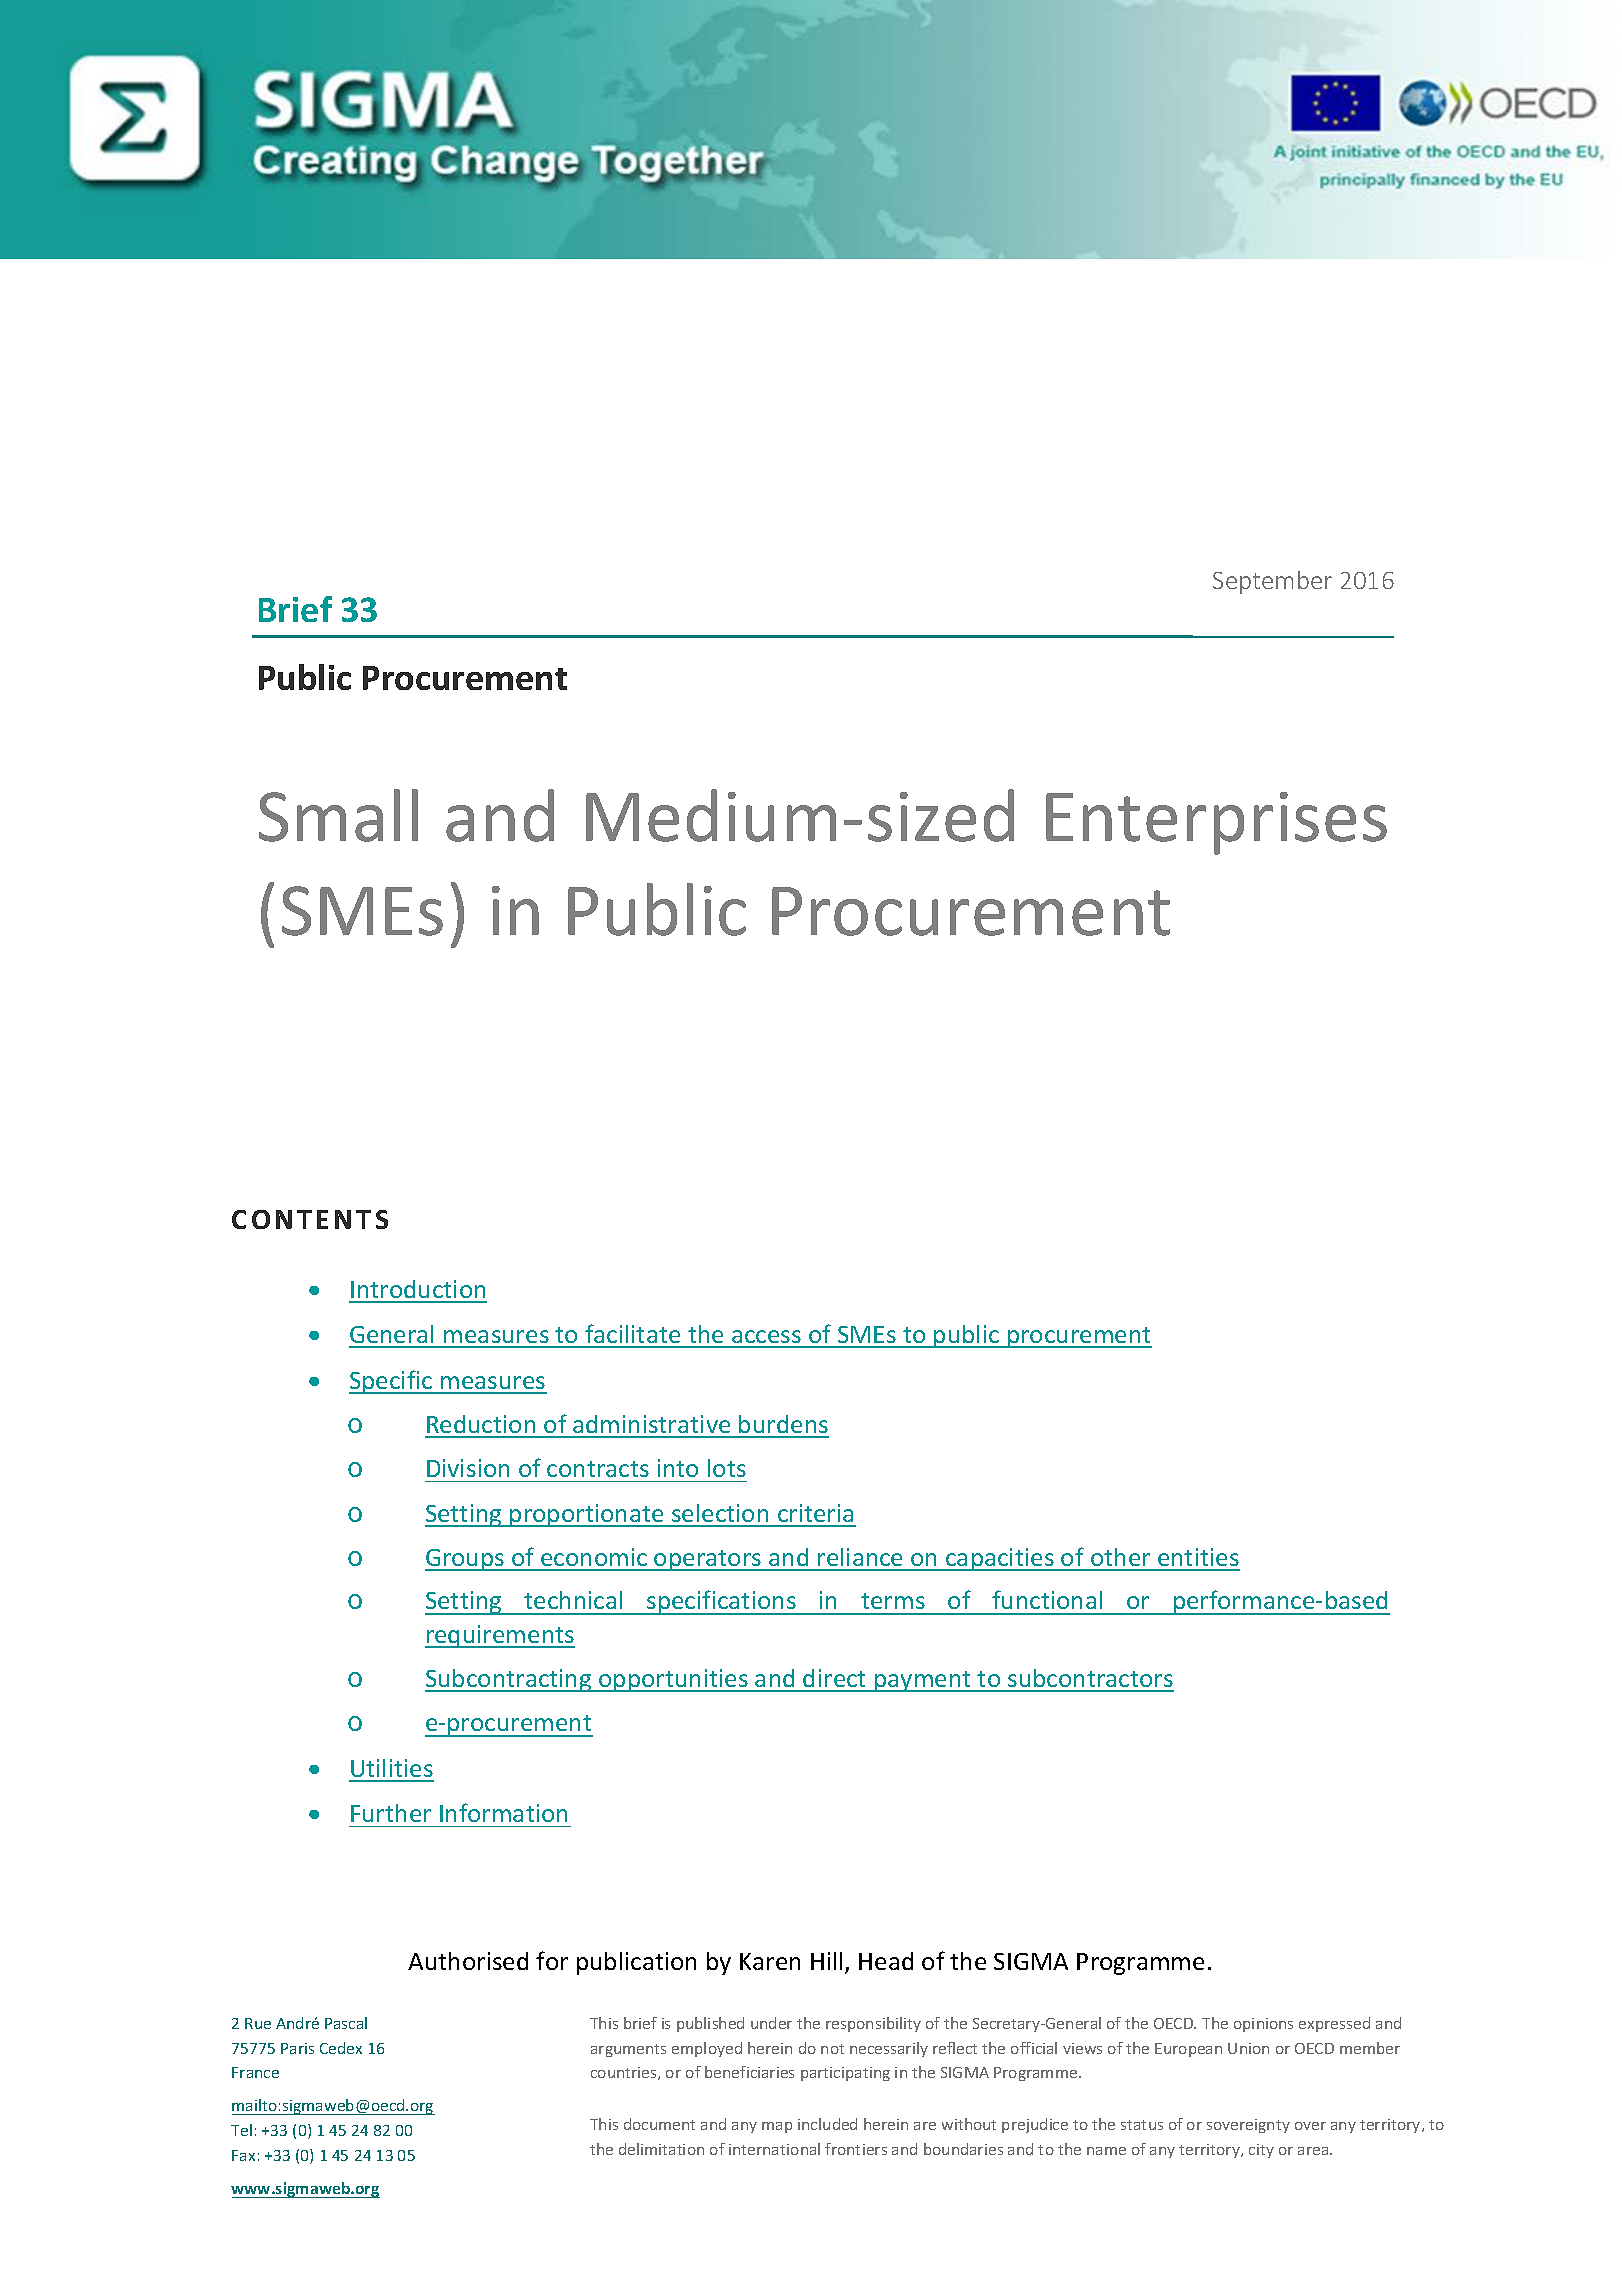  Describe the element at coordinates (1216, 823) in the screenshot. I see `Enterprises` at that location.
